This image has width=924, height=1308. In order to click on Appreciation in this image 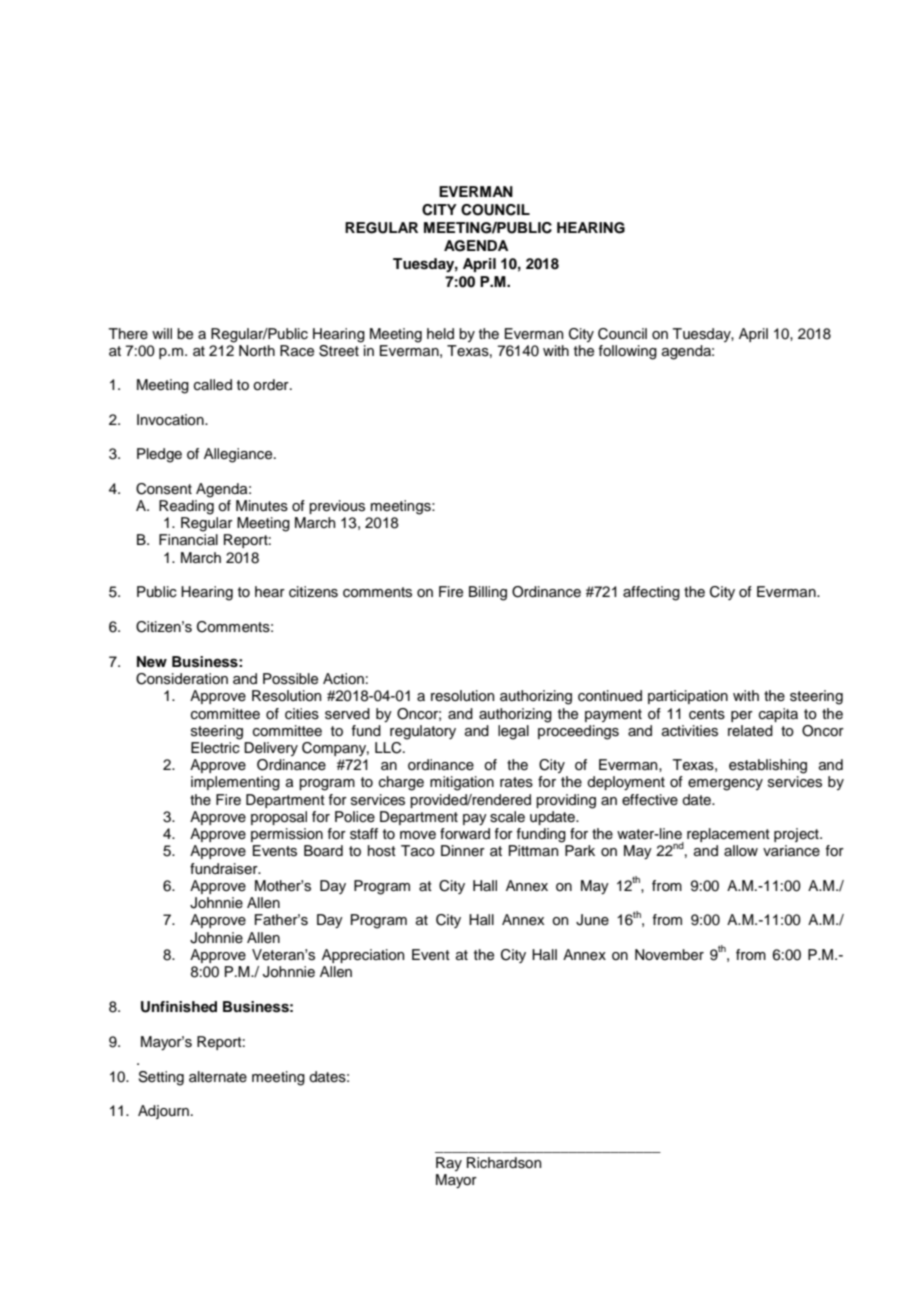, I will do `click(363, 956)`.
